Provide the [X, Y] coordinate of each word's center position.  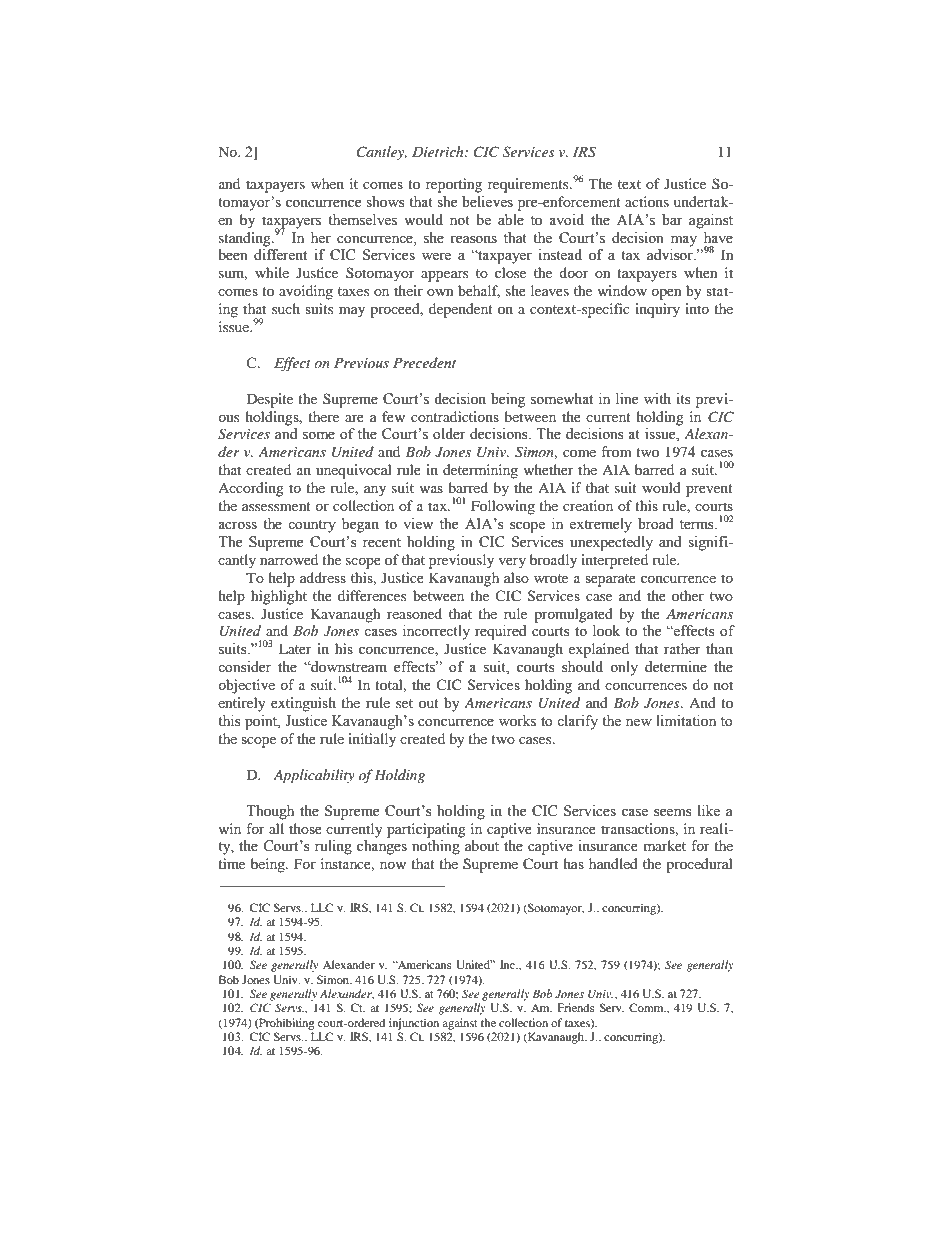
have [718, 238]
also [516, 577]
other [688, 595]
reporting [454, 185]
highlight [279, 597]
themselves [362, 220]
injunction [414, 1024]
